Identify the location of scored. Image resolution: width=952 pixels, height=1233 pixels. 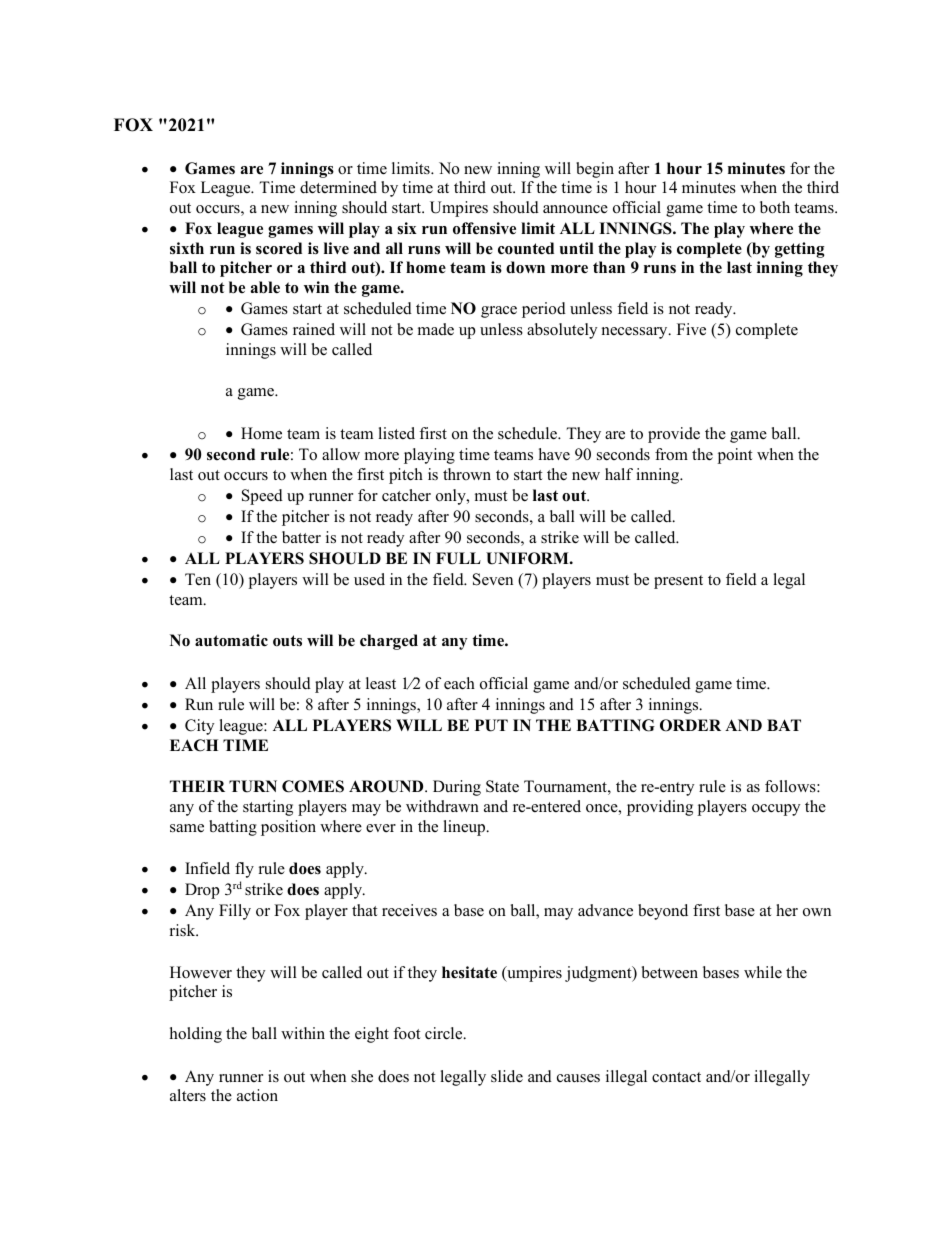
(279, 248).
